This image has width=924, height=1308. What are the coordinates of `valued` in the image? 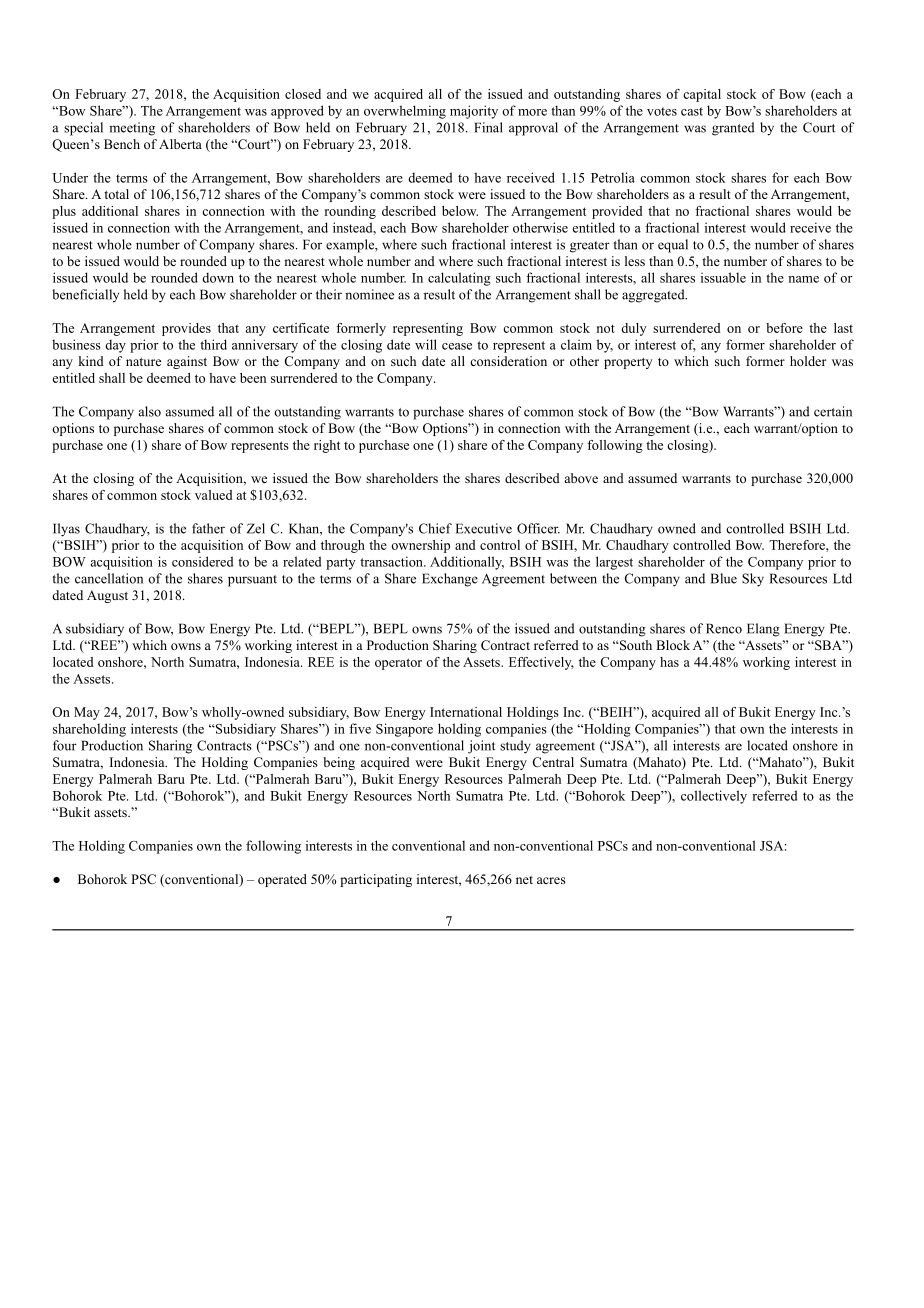 It's located at (214, 495).
